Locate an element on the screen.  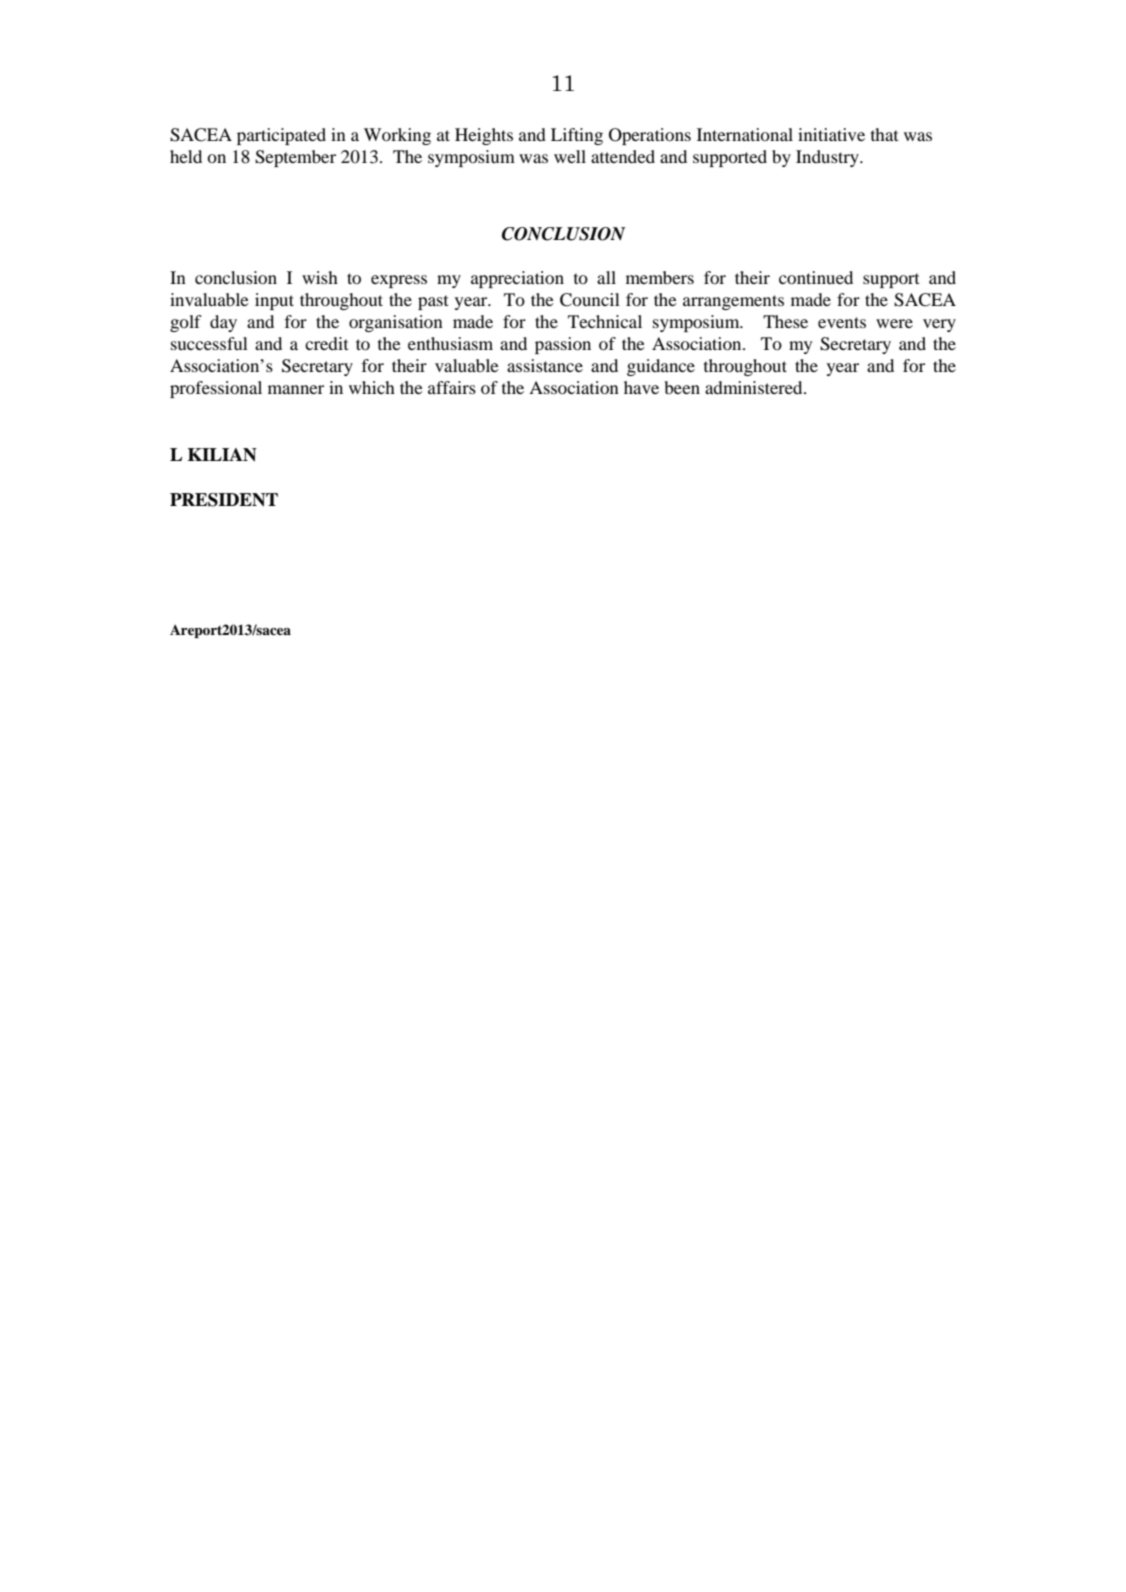
assistance is located at coordinates (545, 365).
